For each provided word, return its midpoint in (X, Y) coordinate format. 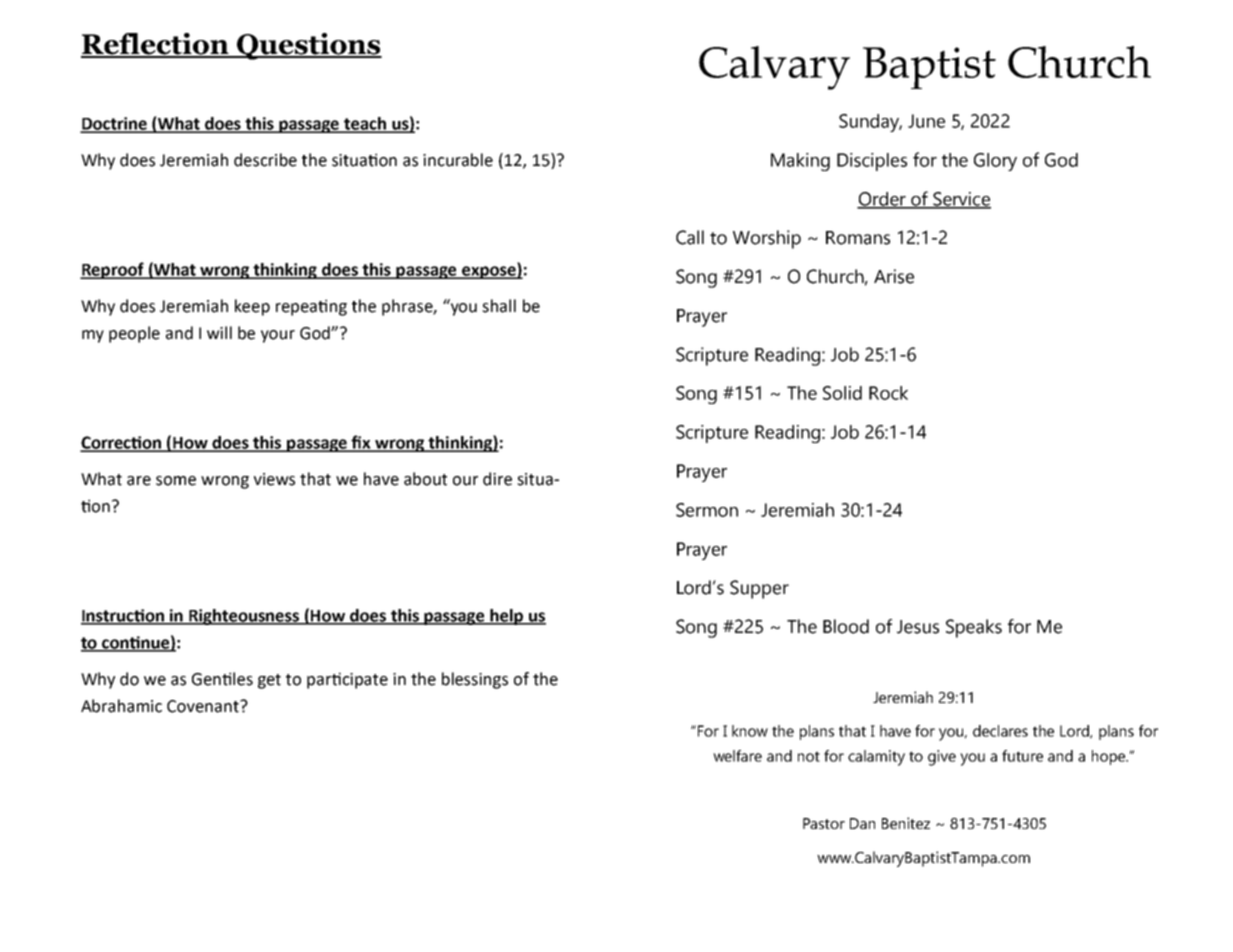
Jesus (918, 627)
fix (361, 443)
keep (252, 307)
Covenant (204, 706)
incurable (458, 160)
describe (265, 160)
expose (489, 272)
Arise (894, 276)
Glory (995, 162)
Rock (888, 393)
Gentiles (222, 679)
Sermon (707, 510)
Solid (842, 393)
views (274, 479)
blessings (475, 680)
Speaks (974, 628)
